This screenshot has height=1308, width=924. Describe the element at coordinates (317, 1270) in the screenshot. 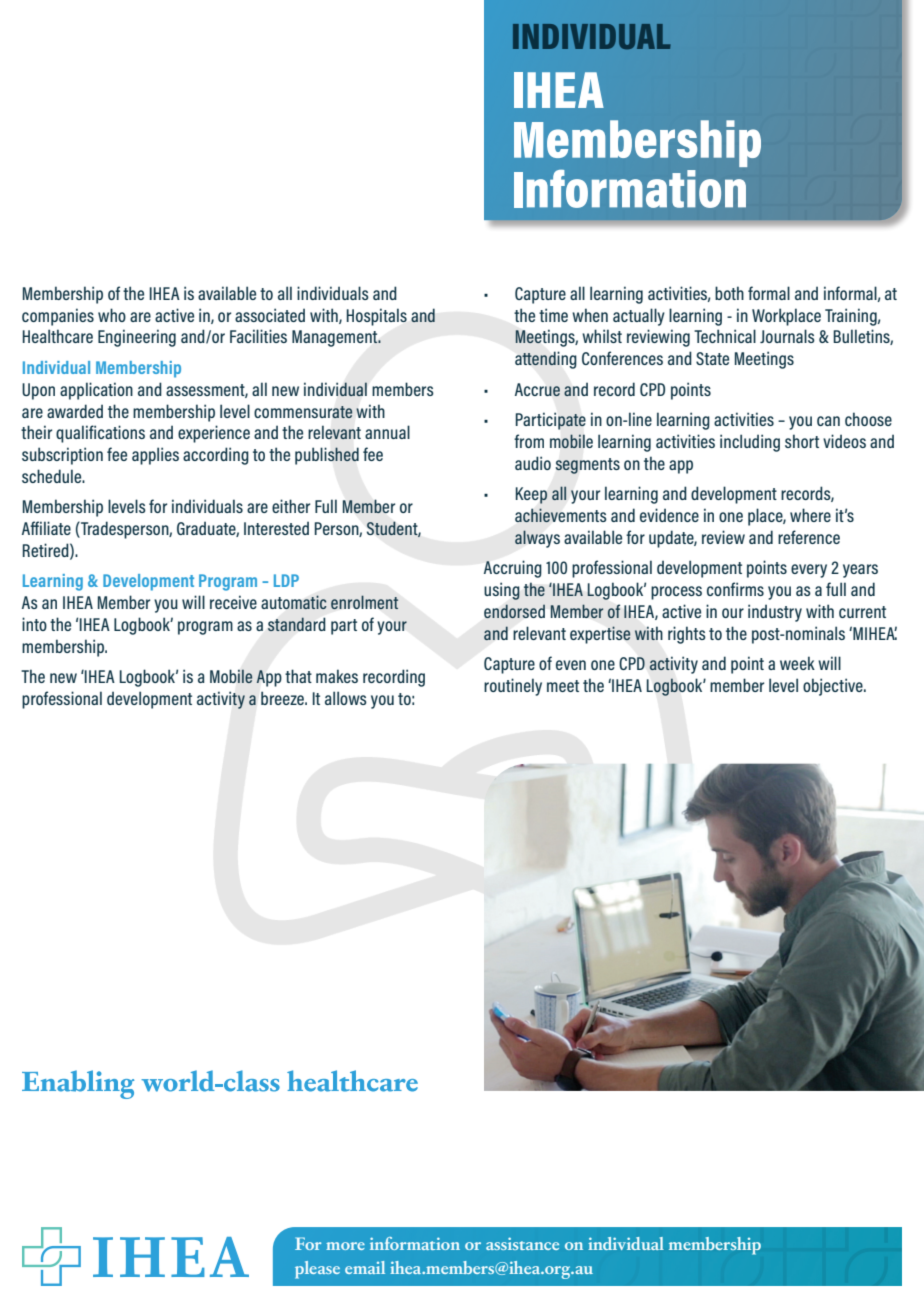

I see `please` at that location.
